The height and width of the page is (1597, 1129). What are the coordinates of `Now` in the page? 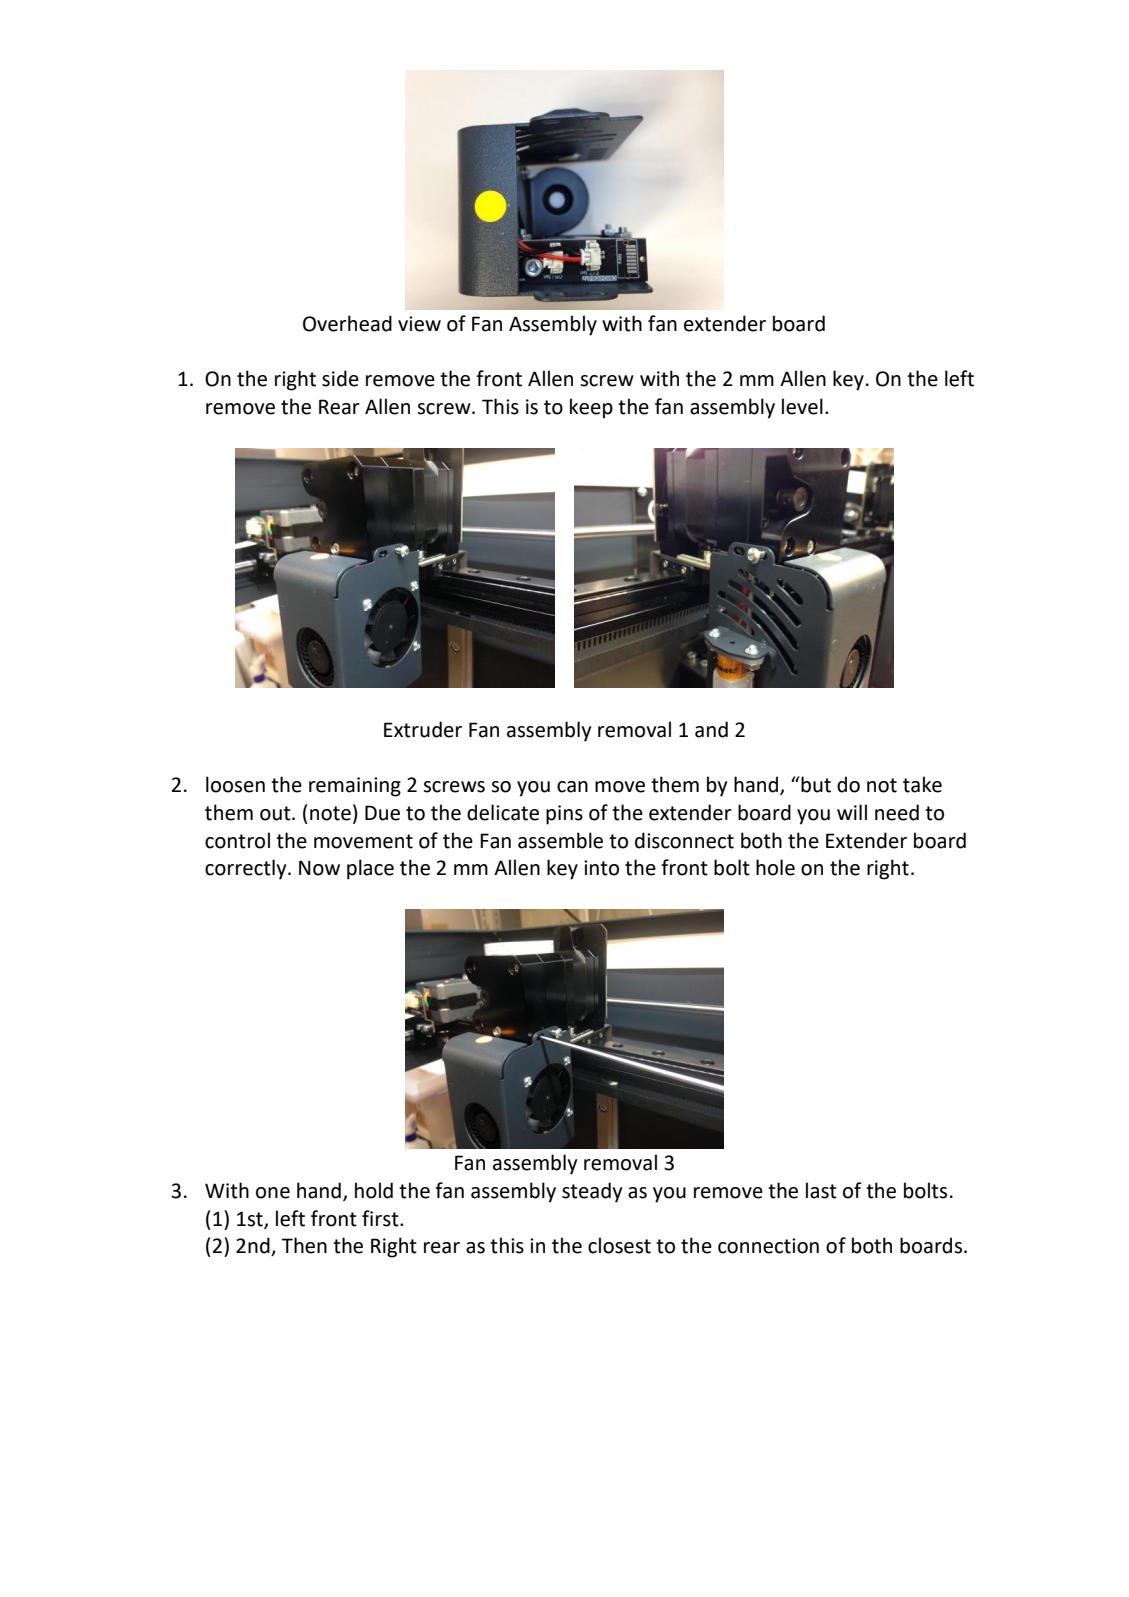 It's located at (319, 868).
